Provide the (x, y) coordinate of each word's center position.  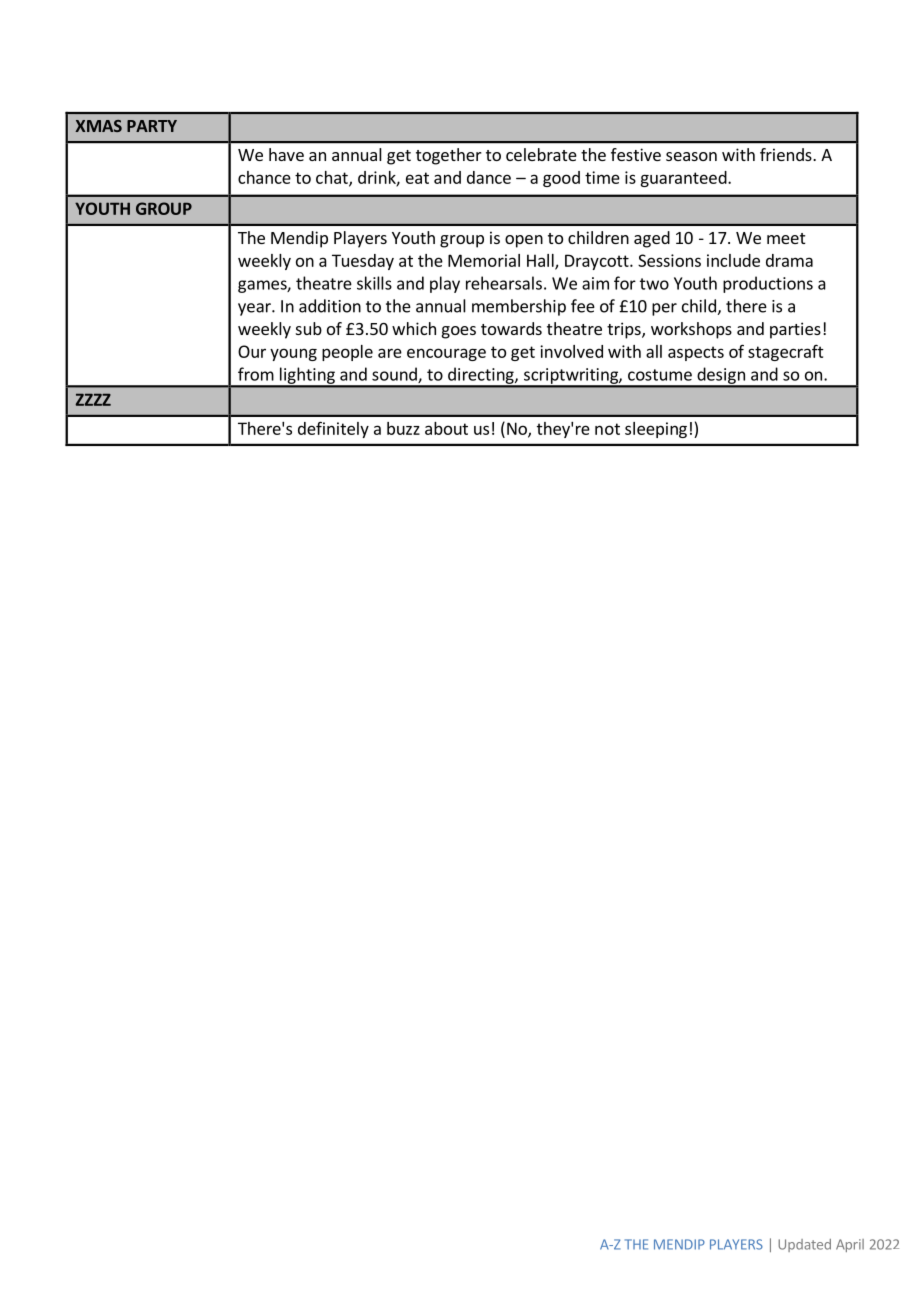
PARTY (152, 126)
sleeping (656, 430)
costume (660, 375)
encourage (446, 354)
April (850, 1245)
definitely (333, 429)
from (256, 374)
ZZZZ (93, 400)
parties (795, 330)
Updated (804, 1245)
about (446, 428)
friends (787, 154)
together (449, 156)
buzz (403, 428)
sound (395, 375)
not (607, 429)
